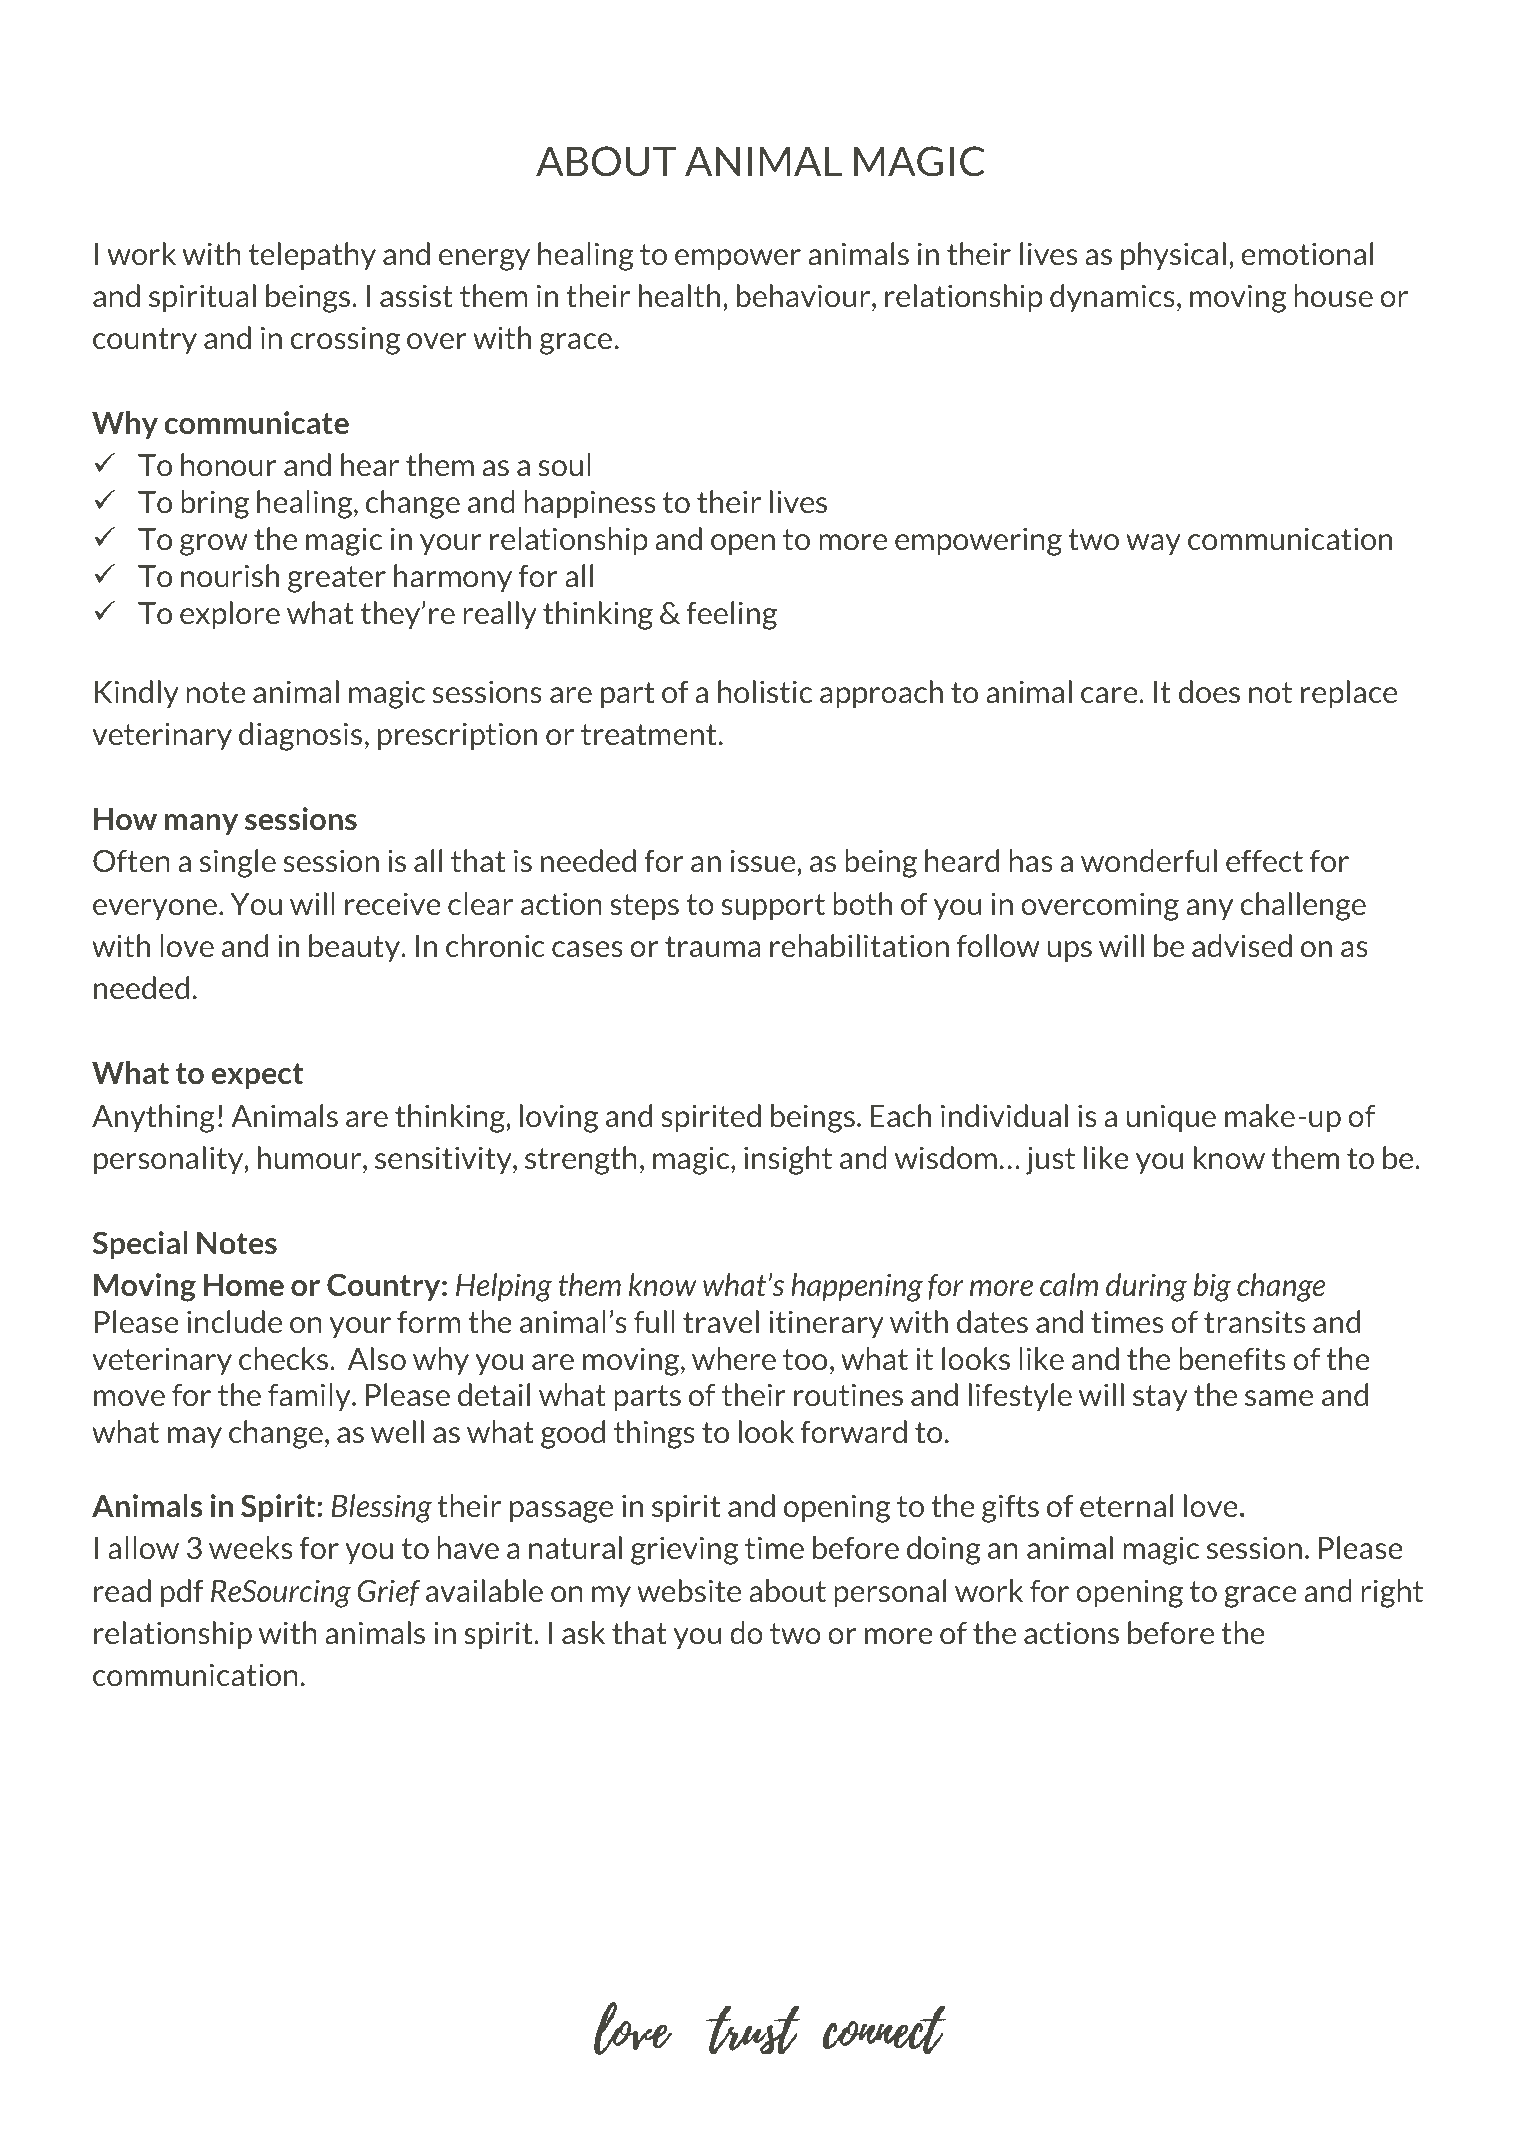 This screenshot has width=1523, height=2153. I want to click on does, so click(1209, 691).
